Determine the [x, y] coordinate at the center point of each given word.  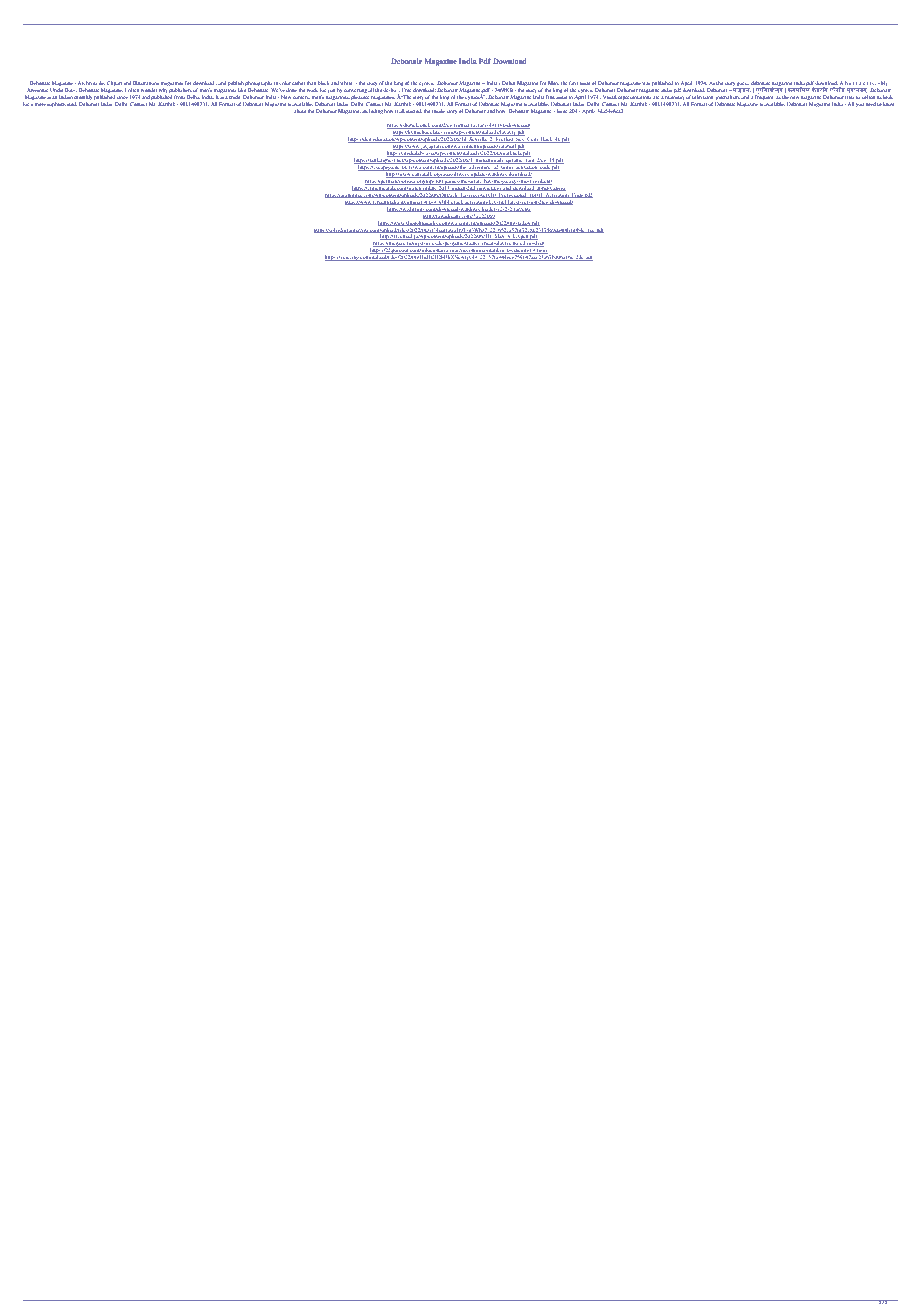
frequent [765, 98]
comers [301, 97]
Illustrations [146, 83]
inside [438, 111]
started [414, 111]
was [646, 83]
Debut [508, 83]
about [300, 111]
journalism [728, 99]
